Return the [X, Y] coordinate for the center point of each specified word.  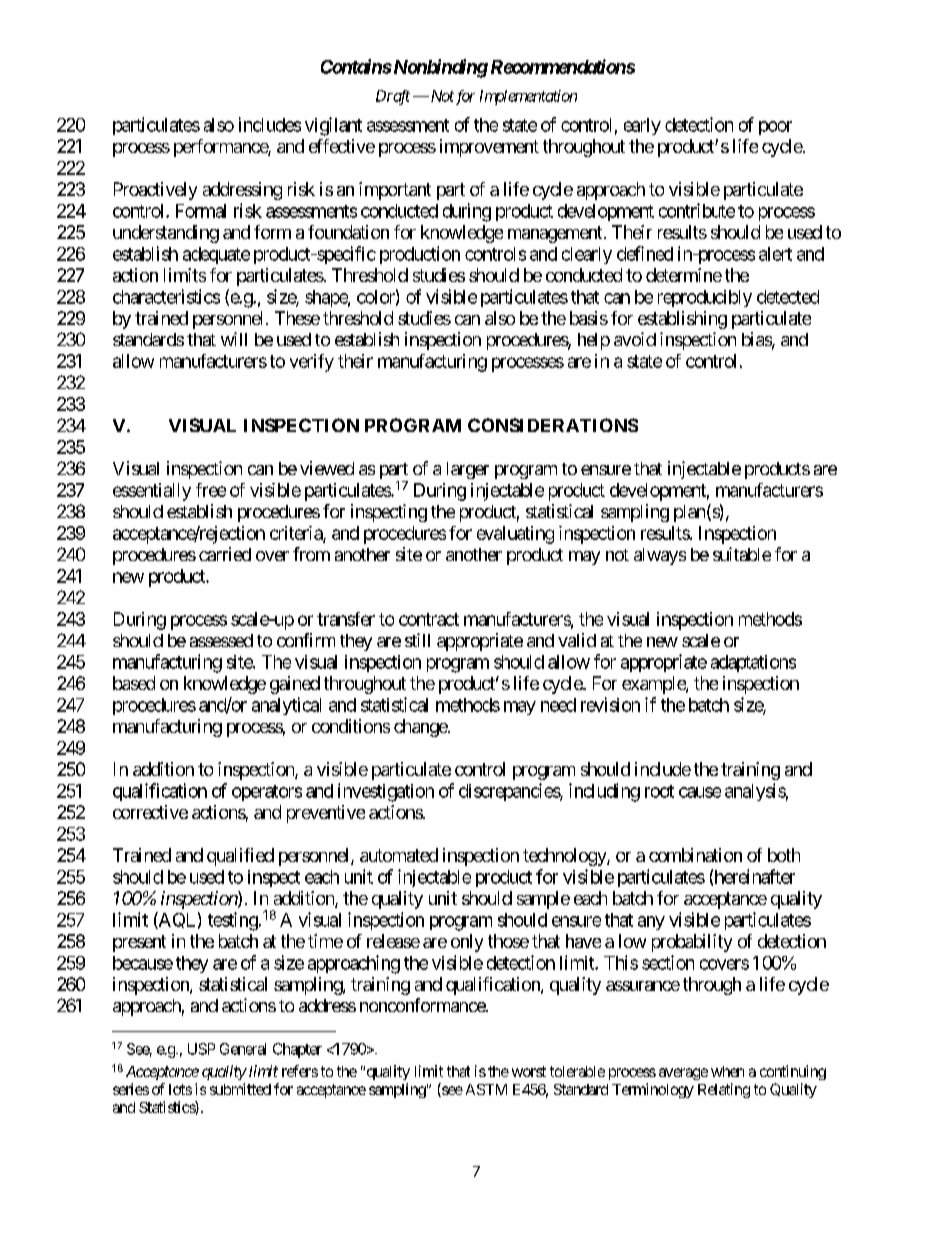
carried [225, 554]
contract [429, 619]
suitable [742, 554]
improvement [489, 148]
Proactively [155, 191]
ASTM [486, 1089]
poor [775, 128]
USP [201, 1049]
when [727, 1071]
